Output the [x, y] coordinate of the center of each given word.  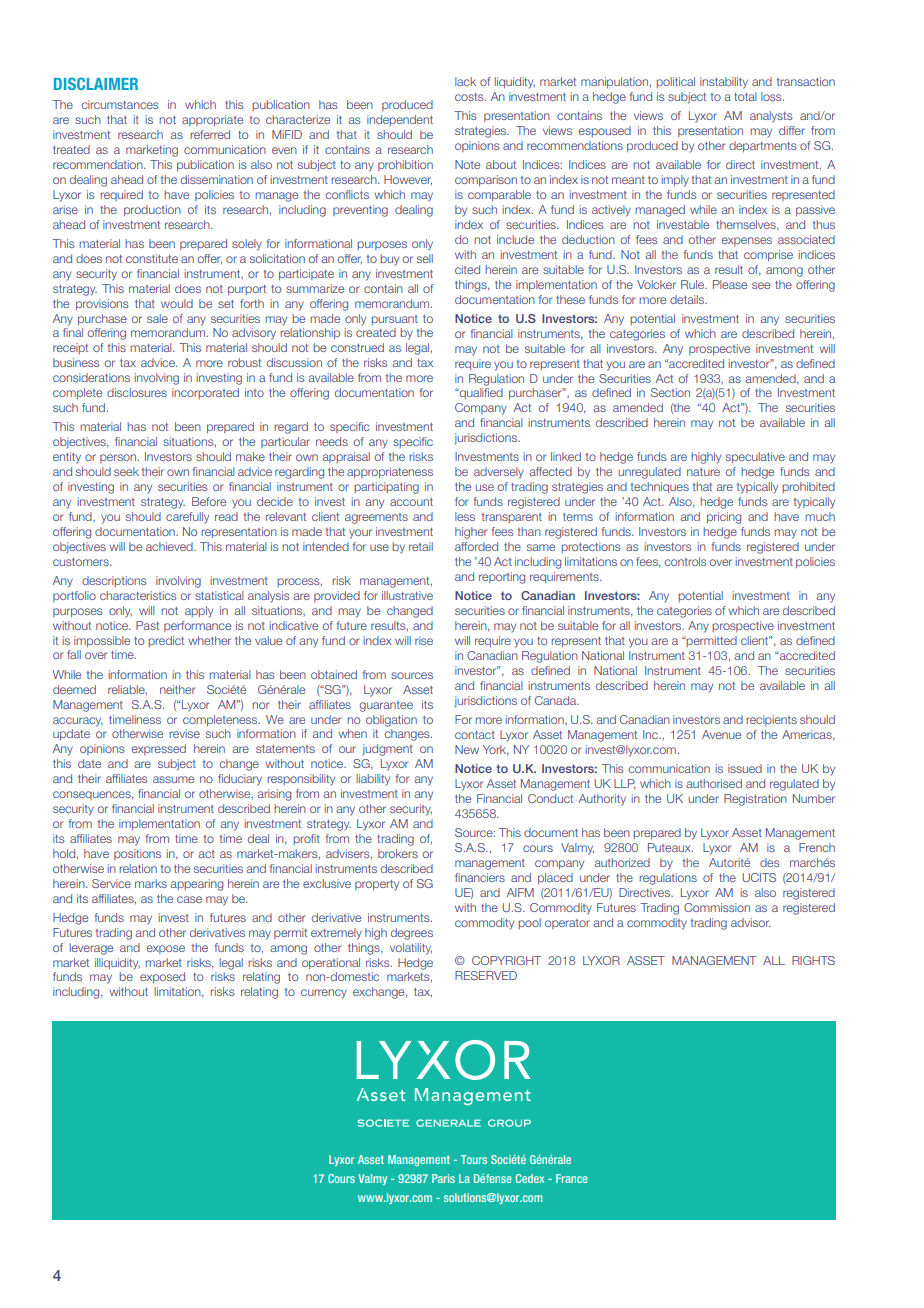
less [465, 516]
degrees [412, 934]
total [745, 96]
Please [730, 284]
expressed [159, 749]
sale [157, 318]
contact [475, 735]
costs [470, 97]
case [189, 899]
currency [324, 994]
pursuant [394, 320]
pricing [724, 518]
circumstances [120, 104]
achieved [170, 546]
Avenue [721, 734]
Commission [717, 907]
